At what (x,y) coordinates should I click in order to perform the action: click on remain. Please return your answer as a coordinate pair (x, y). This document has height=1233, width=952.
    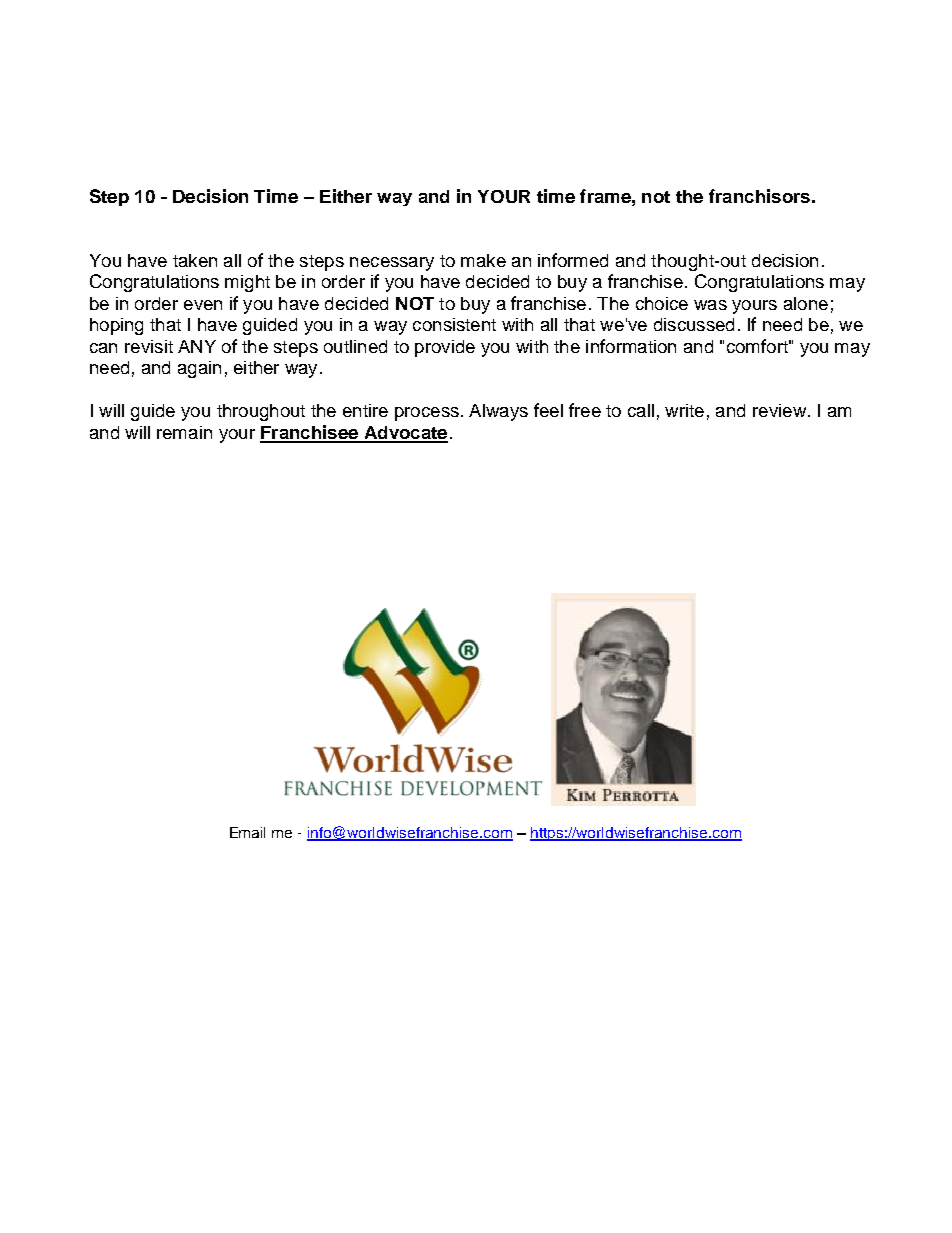
    Looking at the image, I should click on (184, 432).
